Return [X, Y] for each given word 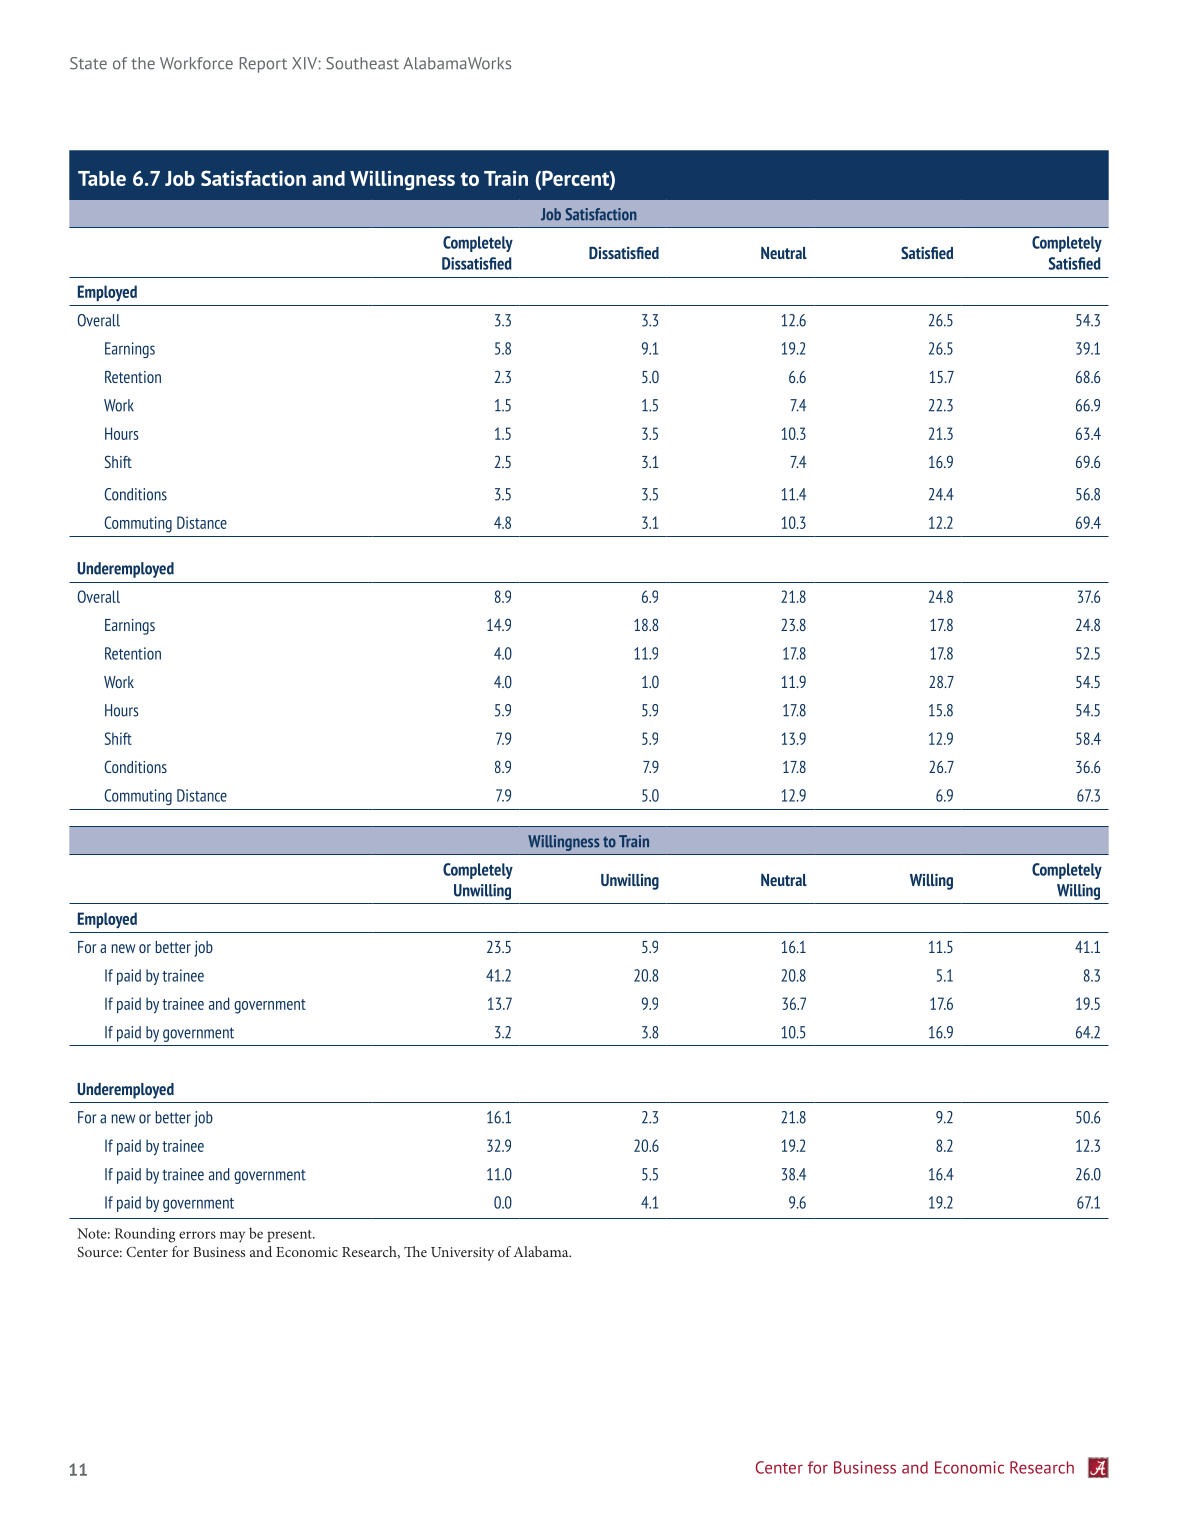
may [232, 1237]
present [290, 1236]
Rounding [145, 1235]
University [462, 1254]
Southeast [362, 63]
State [88, 63]
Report [263, 65]
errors [197, 1235]
